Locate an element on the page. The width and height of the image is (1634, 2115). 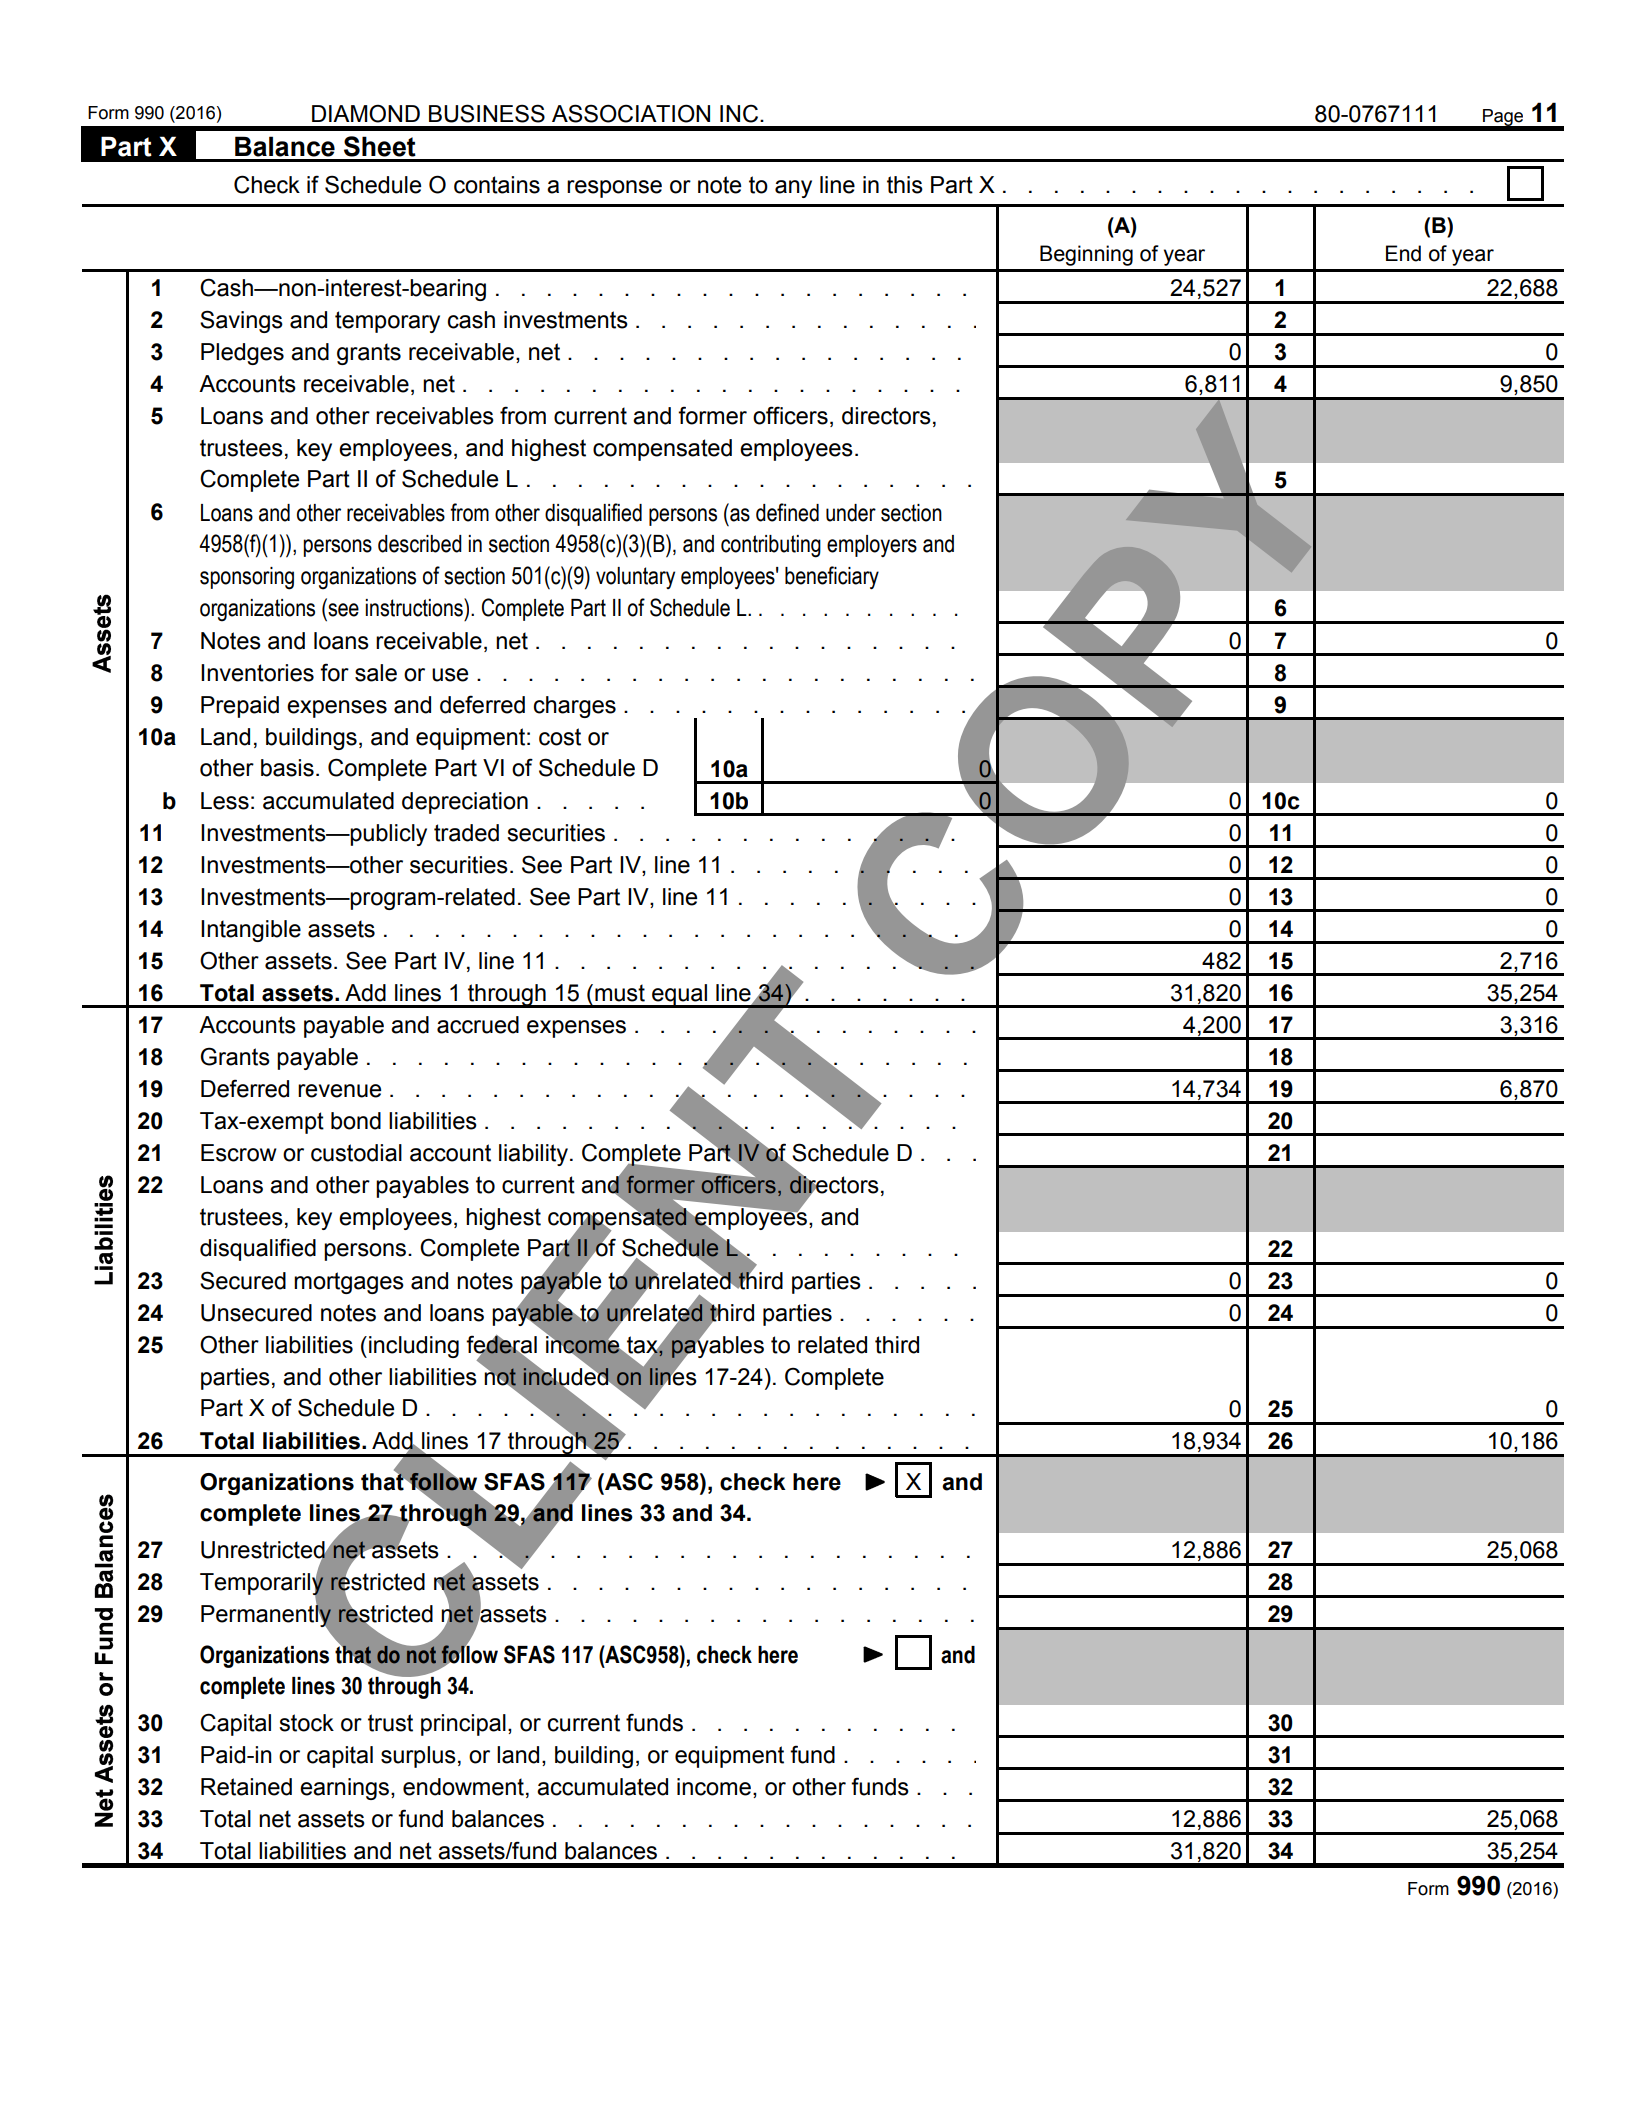
this is located at coordinates (905, 185).
